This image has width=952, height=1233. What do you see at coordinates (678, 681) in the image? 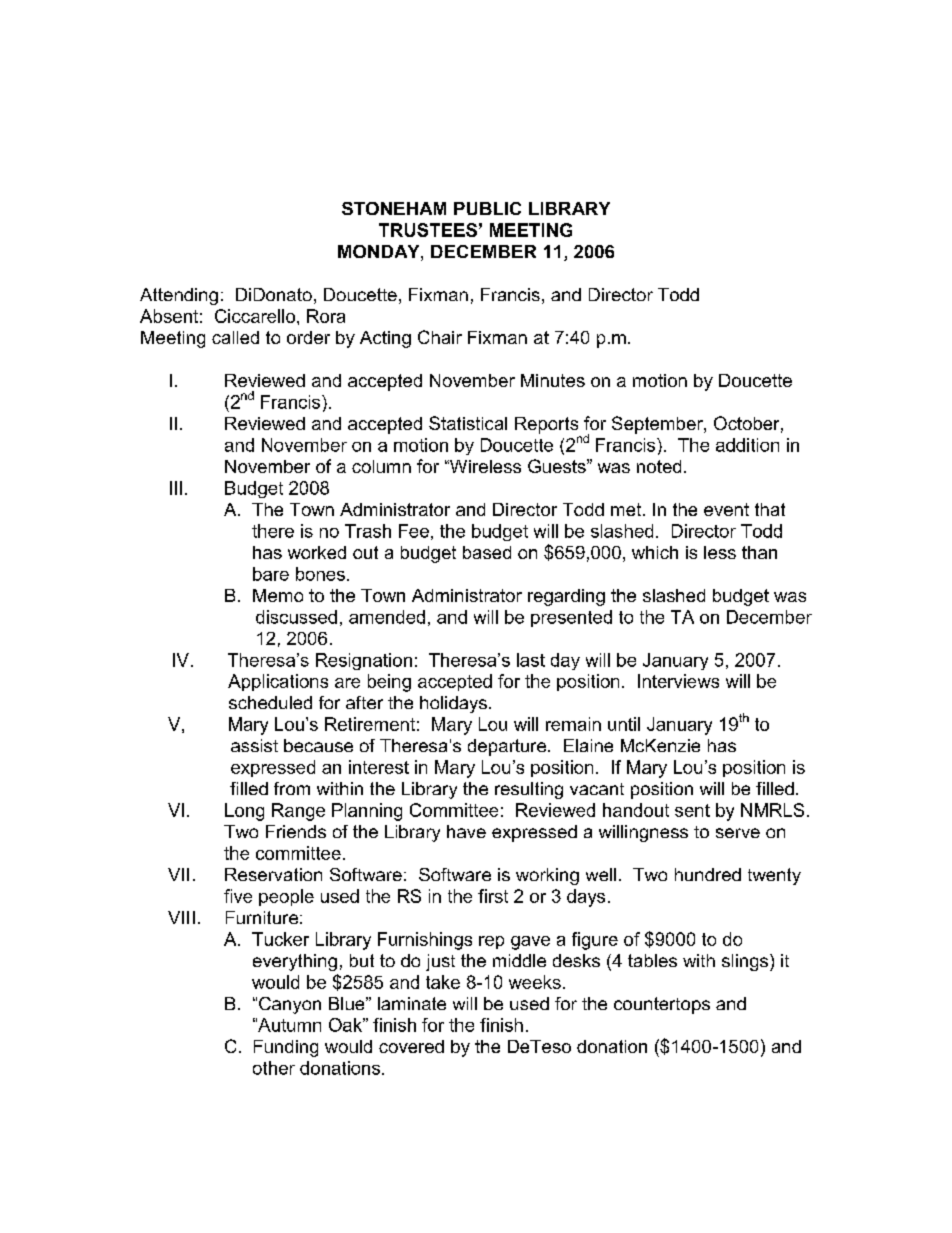
I see `Interviews` at bounding box center [678, 681].
